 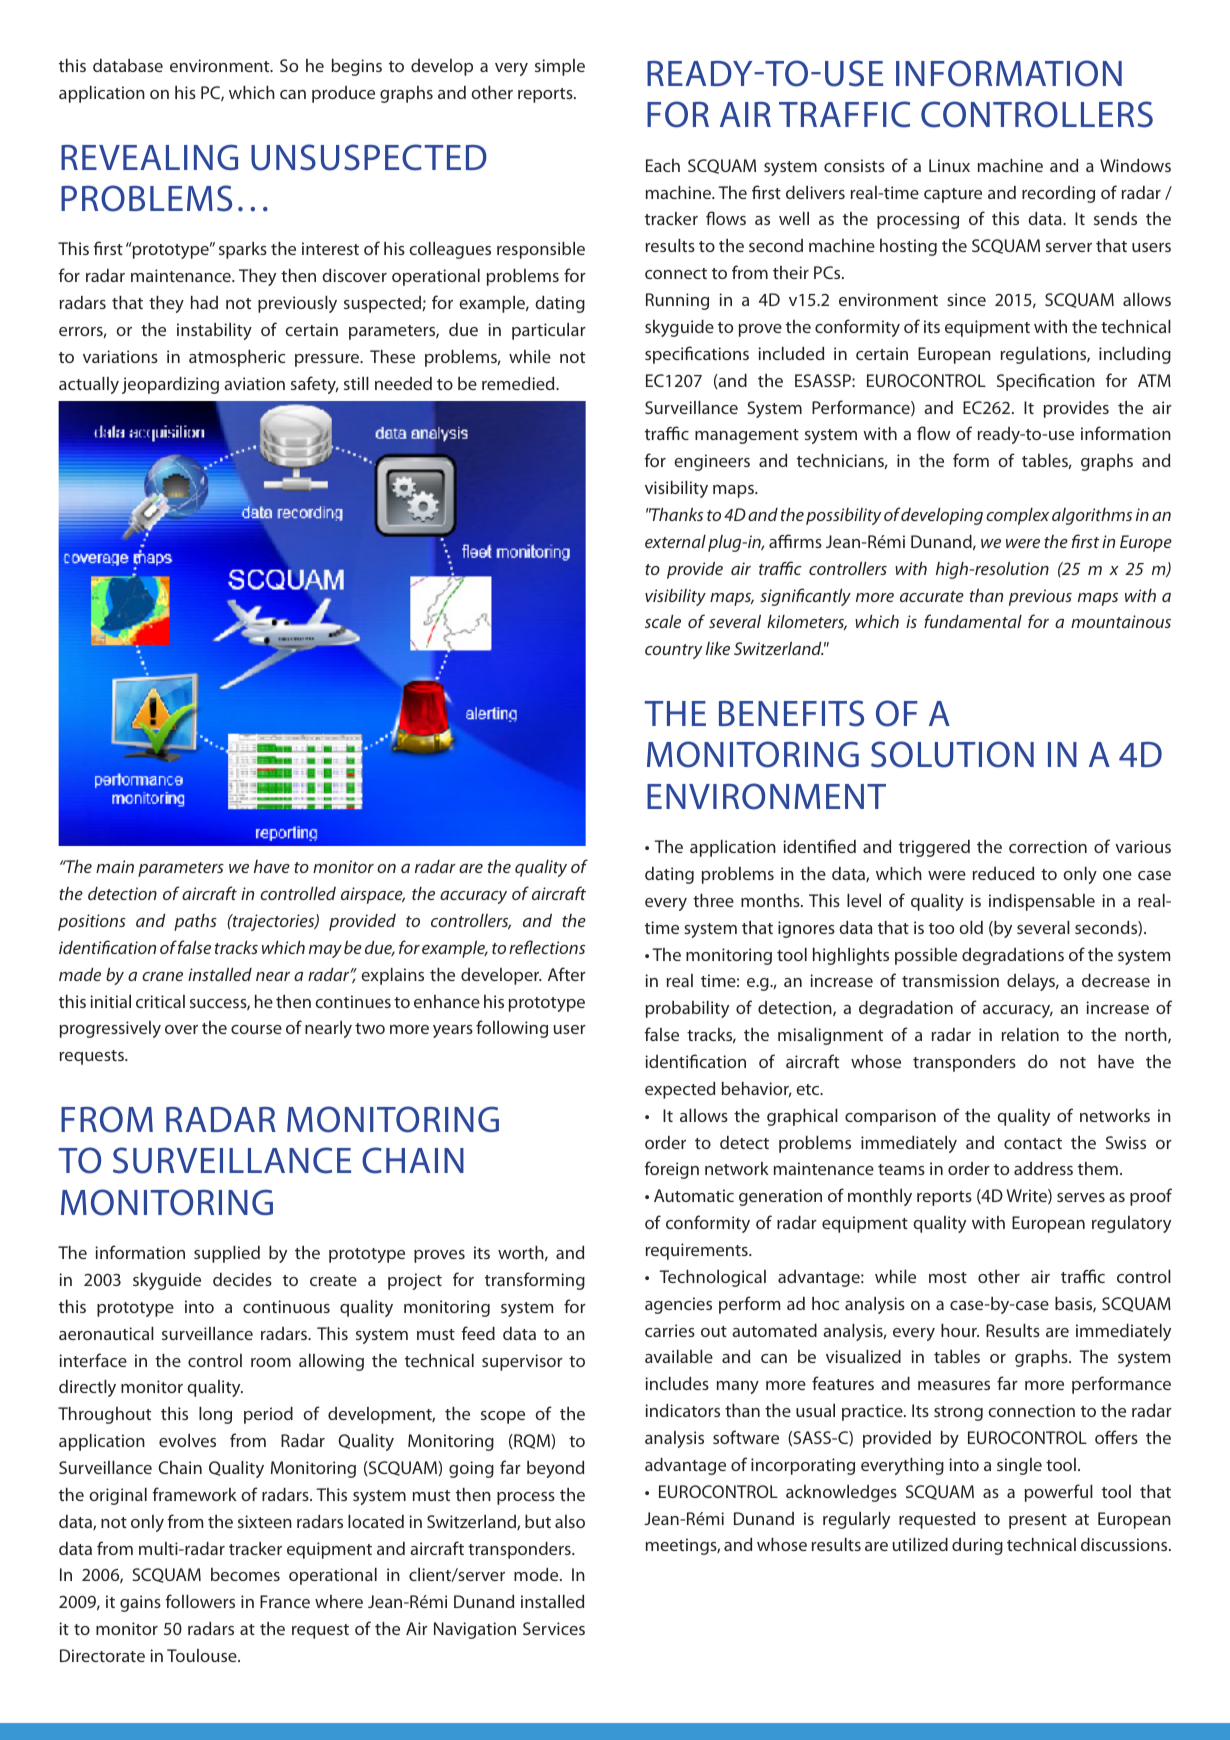 What do you see at coordinates (949, 165) in the screenshot?
I see `Linux` at bounding box center [949, 165].
